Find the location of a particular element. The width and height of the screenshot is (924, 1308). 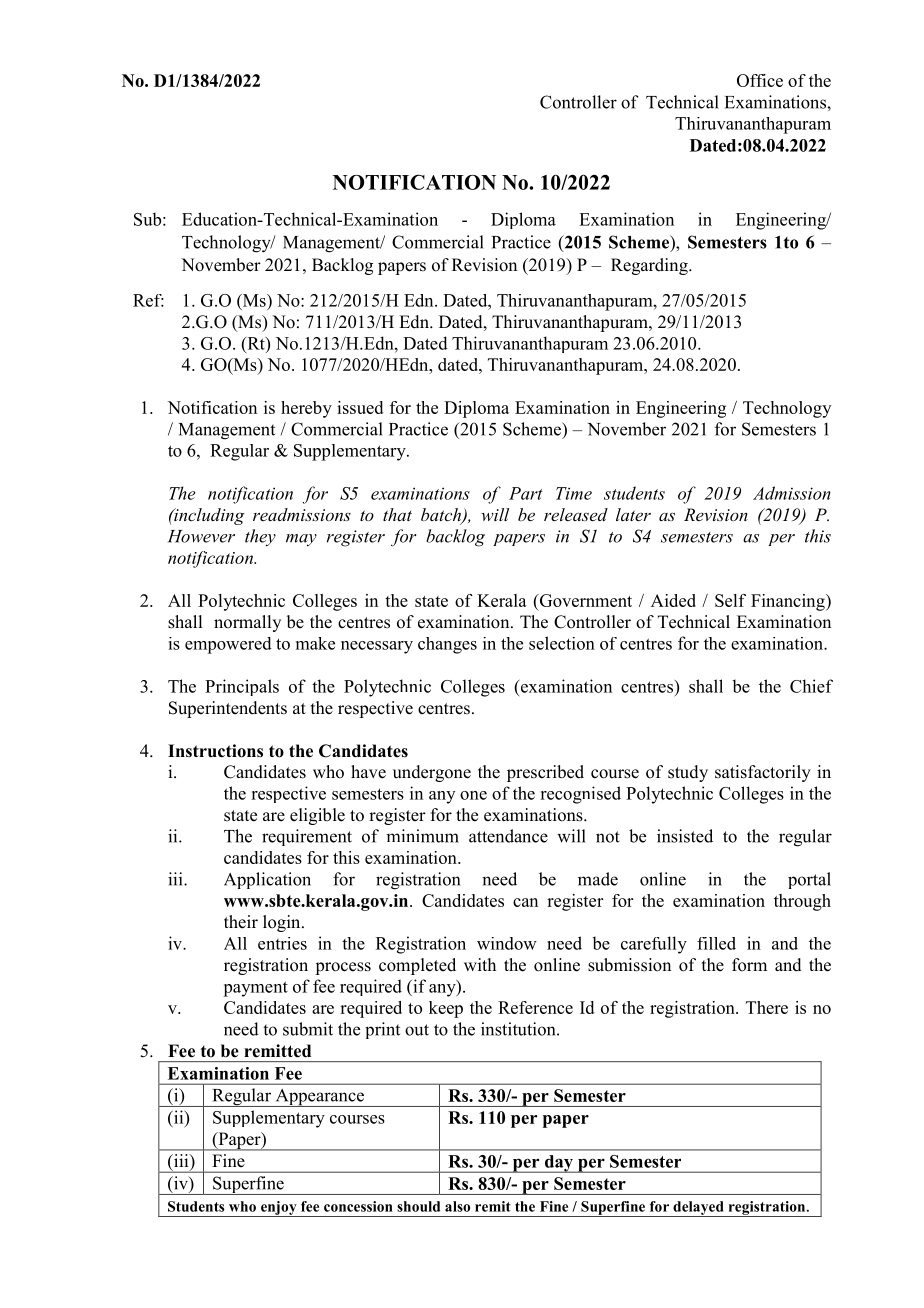

selection is located at coordinates (562, 643).
